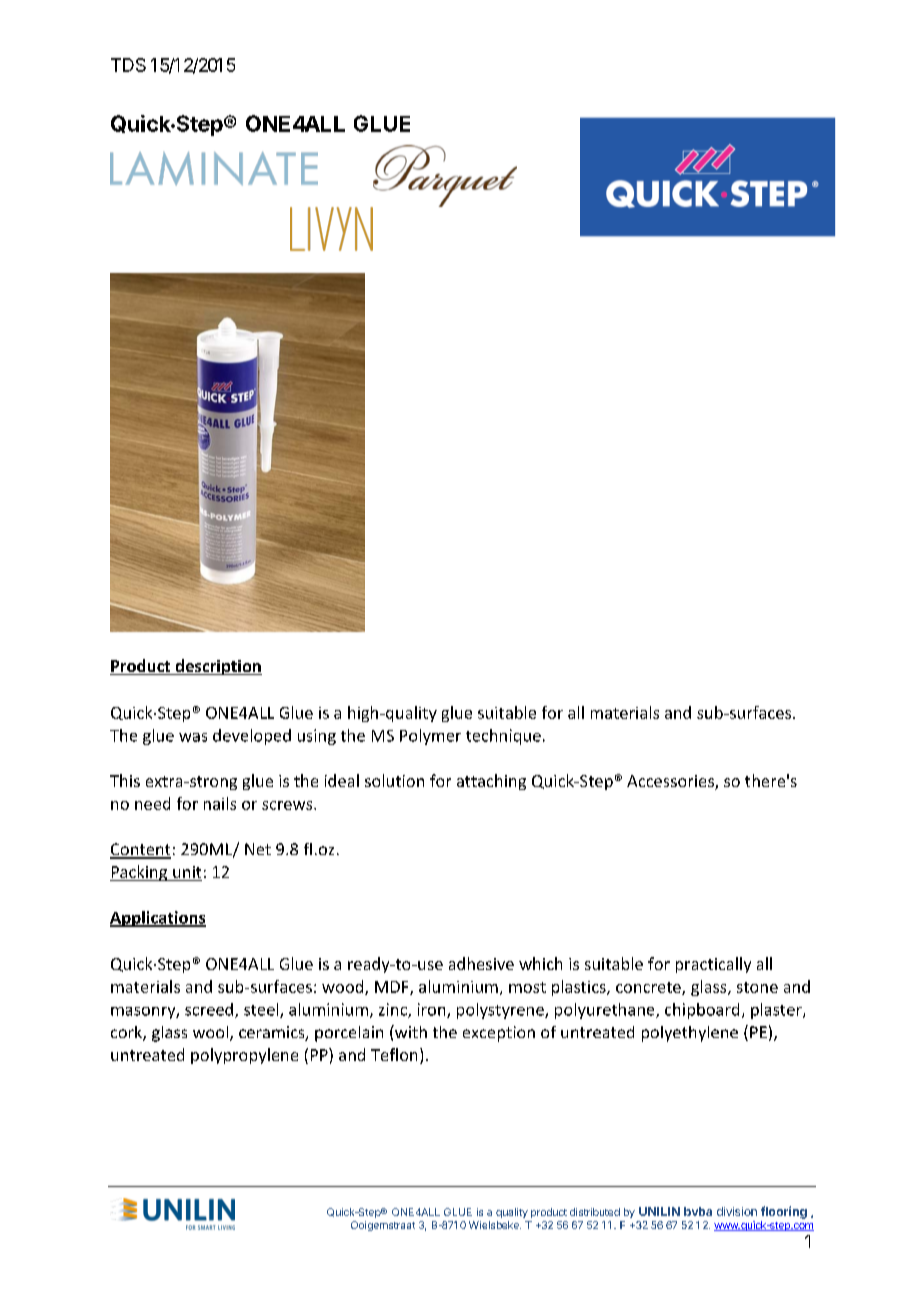  I want to click on technique, so click(503, 737).
